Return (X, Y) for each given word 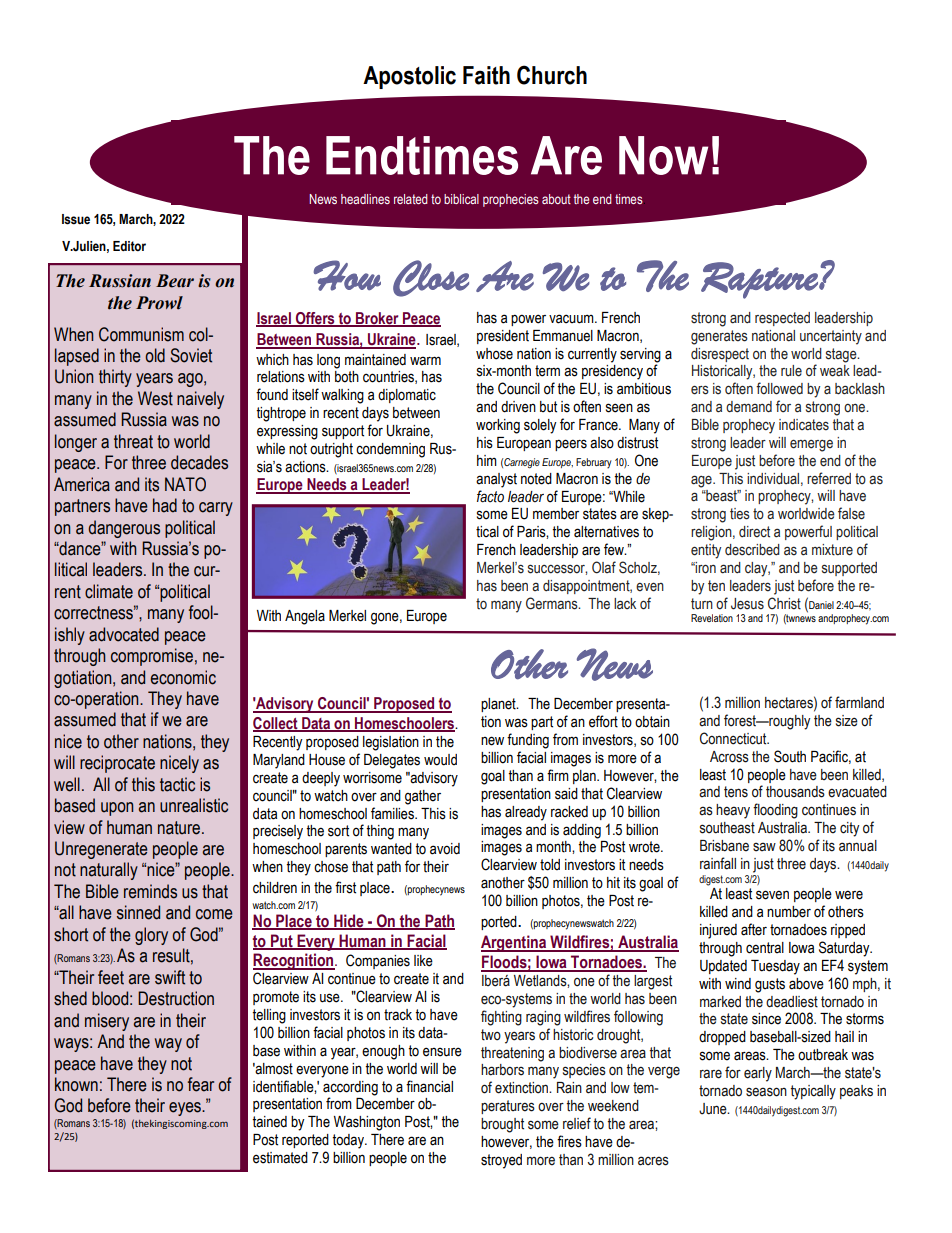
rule (791, 371)
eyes (186, 1109)
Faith (486, 75)
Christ (784, 603)
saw (764, 847)
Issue (76, 219)
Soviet (191, 355)
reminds (150, 891)
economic (183, 677)
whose (494, 354)
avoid (445, 849)
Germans (553, 603)
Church (552, 75)
